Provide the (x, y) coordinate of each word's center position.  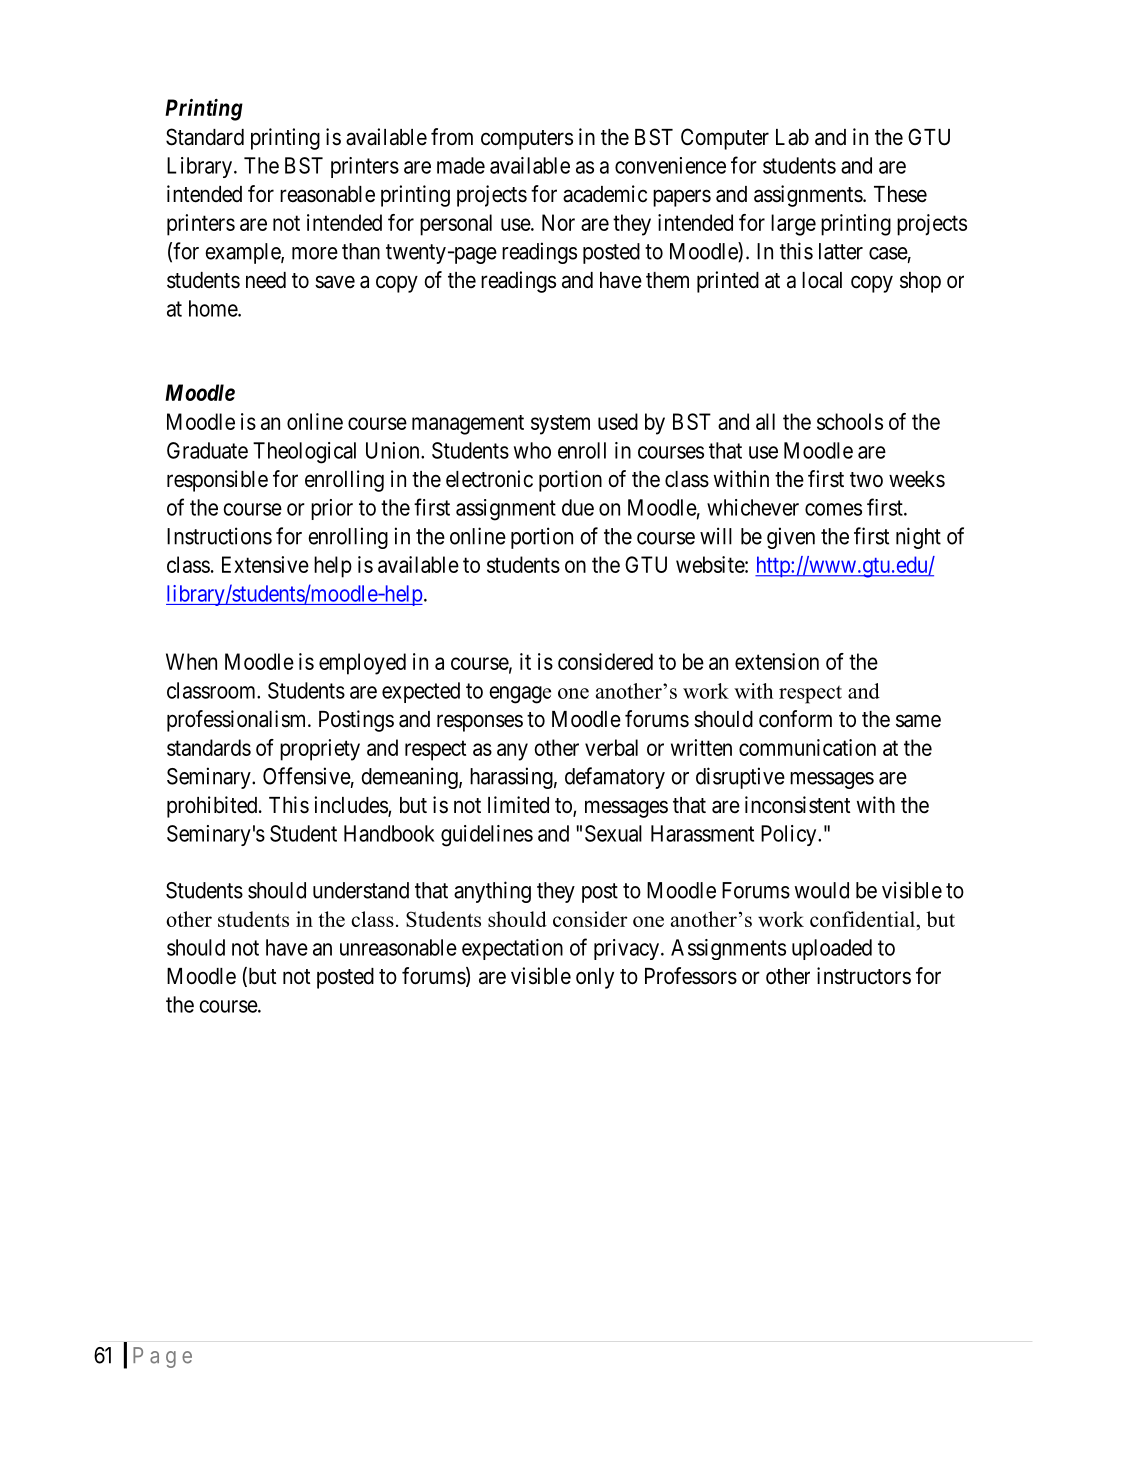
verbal (611, 747)
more (315, 253)
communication (807, 747)
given (791, 538)
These (900, 194)
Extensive (265, 564)
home (214, 308)
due (578, 507)
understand (361, 890)
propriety (320, 750)
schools (850, 421)
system (560, 425)
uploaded (832, 949)
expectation (512, 949)
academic (605, 194)
